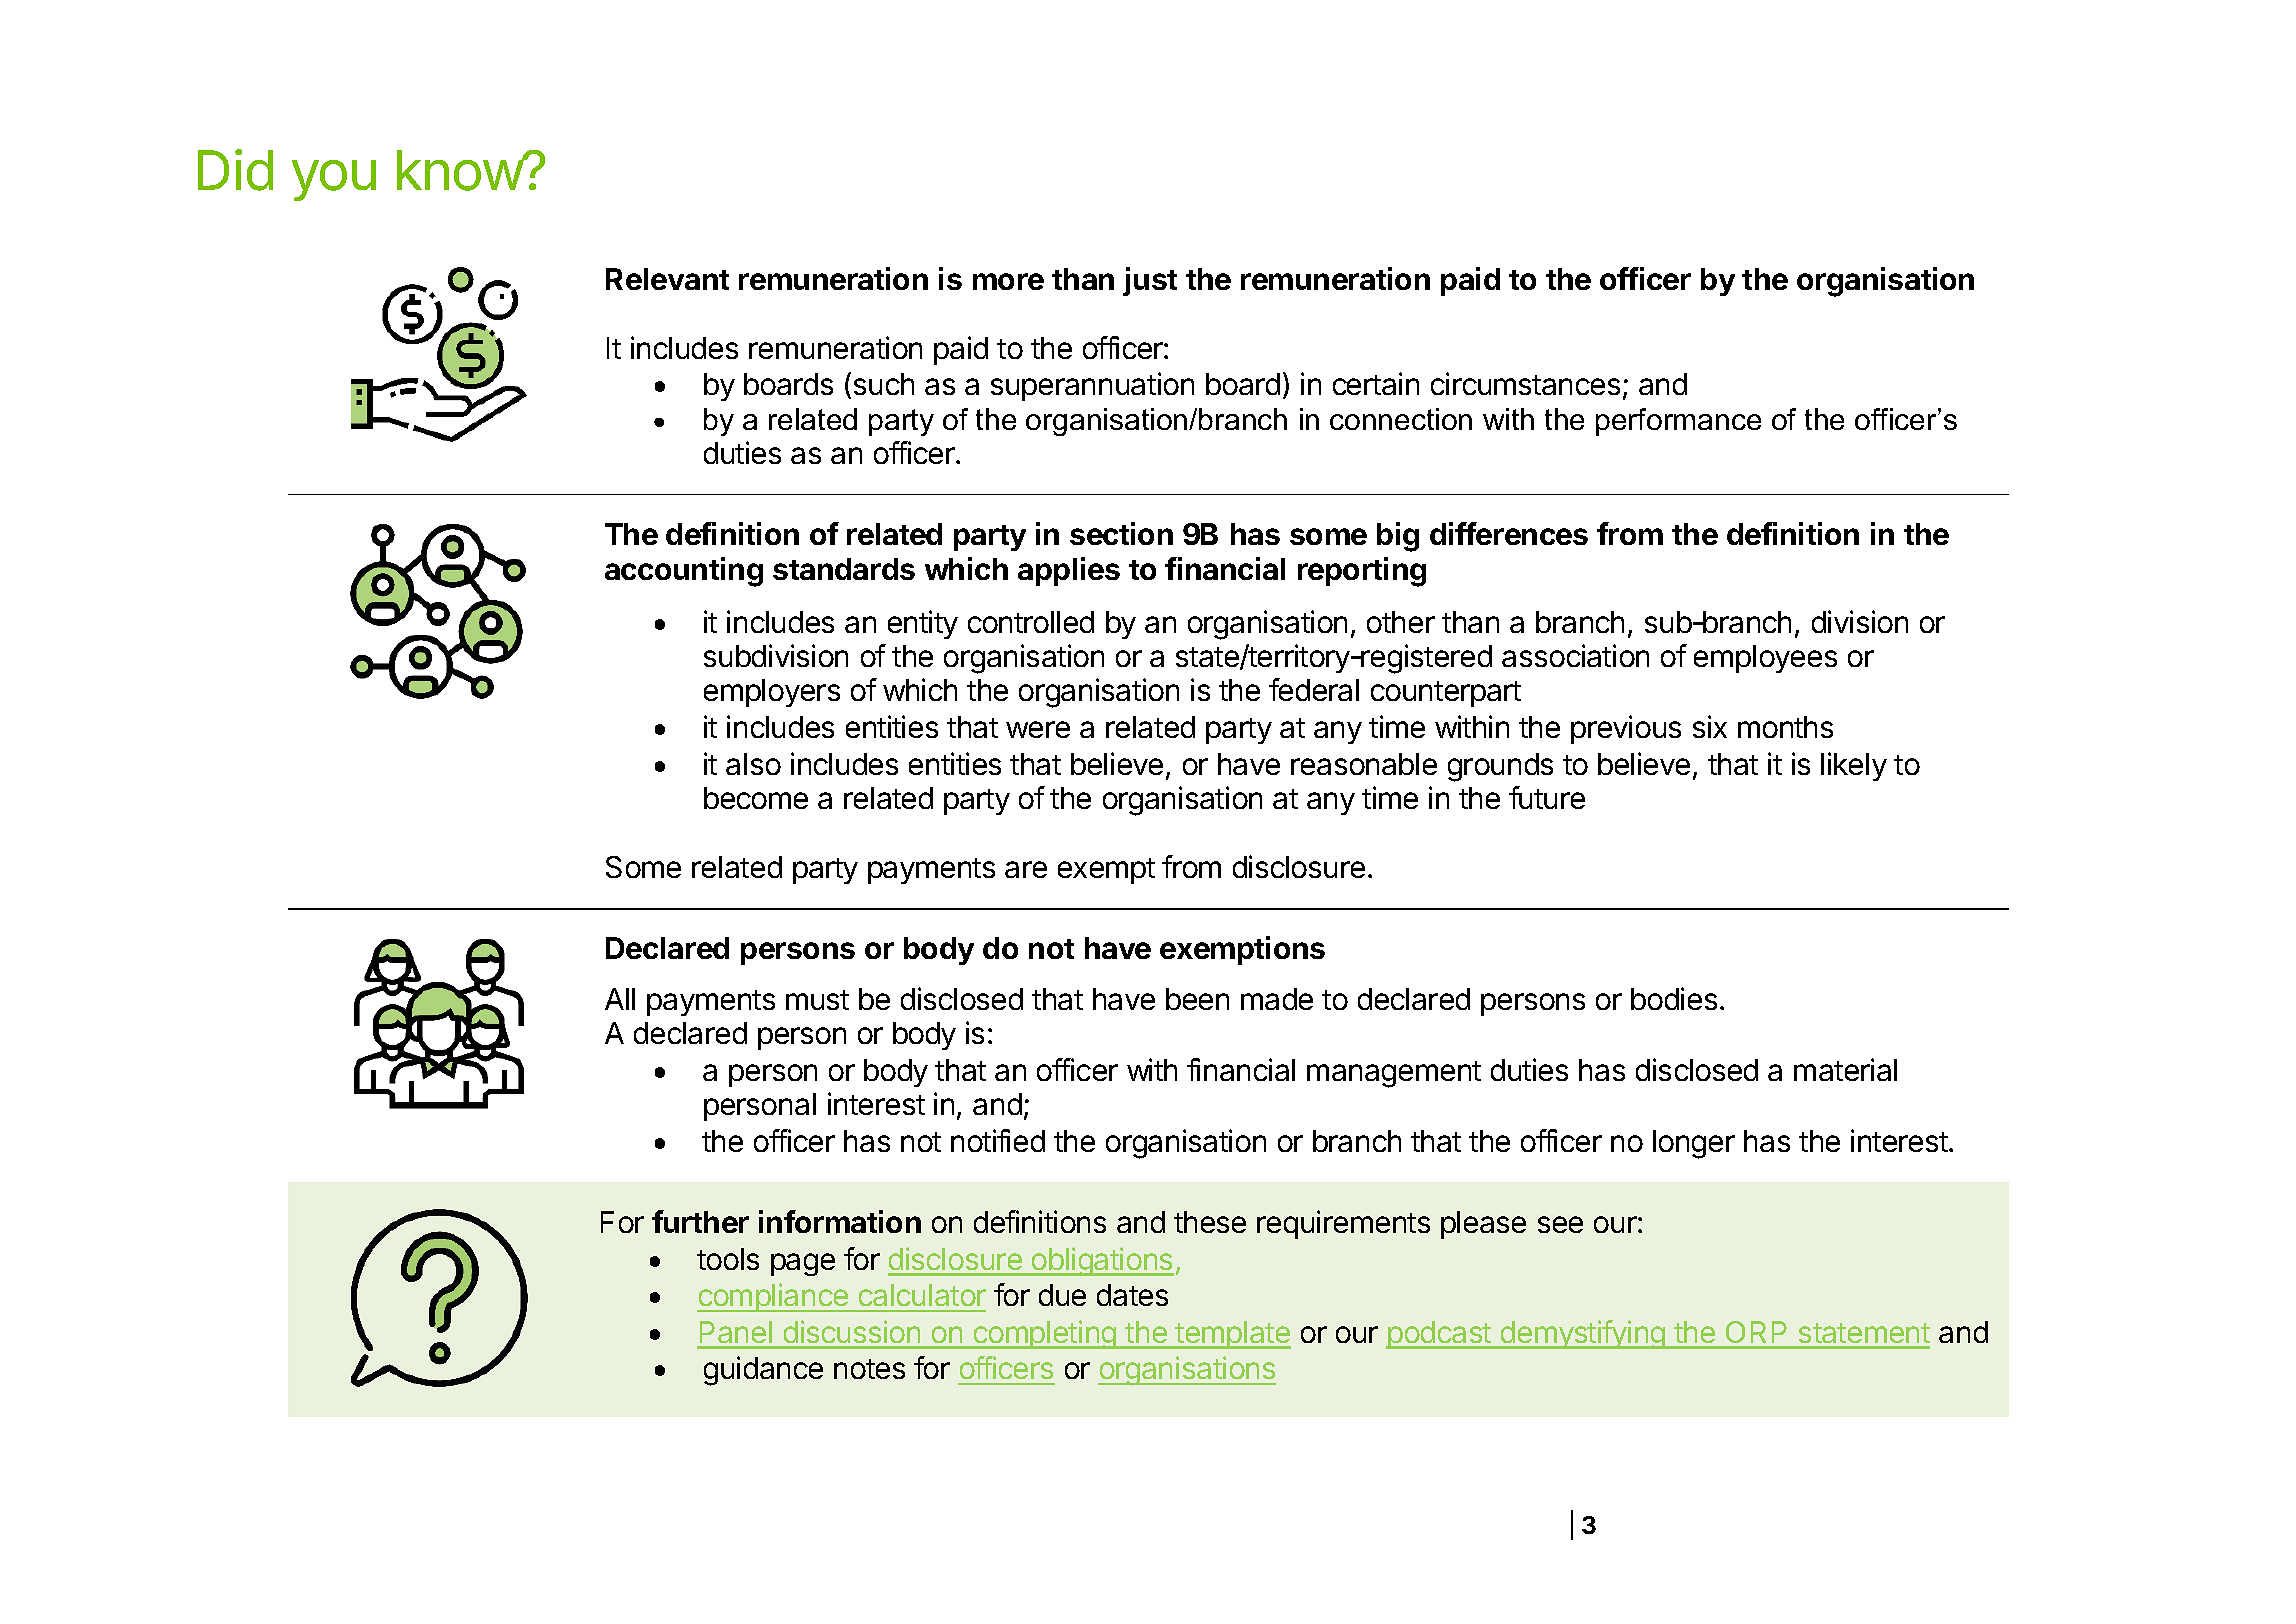 The height and width of the page is (1624, 2296). Describe the element at coordinates (1044, 1334) in the page. I see `completing` at that location.
